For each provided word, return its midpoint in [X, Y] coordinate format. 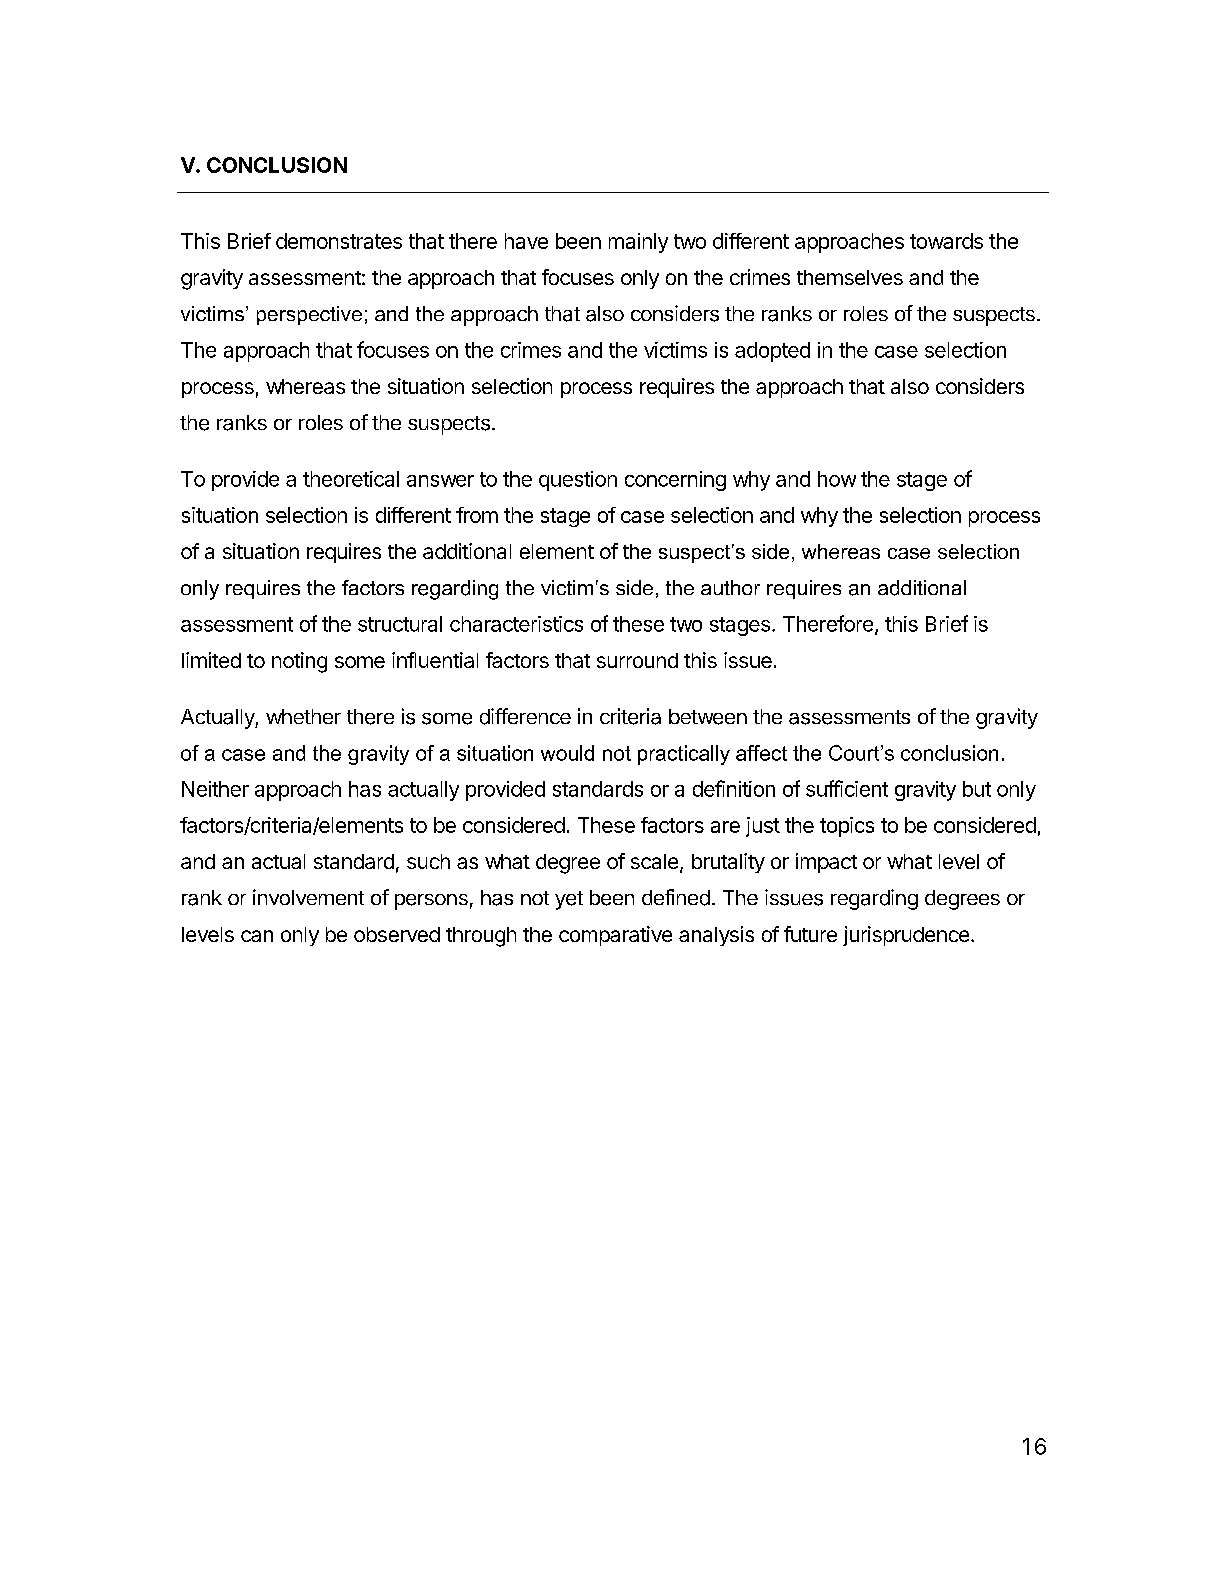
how [837, 479]
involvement [308, 897]
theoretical [351, 479]
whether [303, 716]
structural [400, 624]
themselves [850, 277]
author [730, 587]
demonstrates [339, 241]
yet [569, 900]
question [578, 481]
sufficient [847, 788]
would [567, 753]
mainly [638, 243]
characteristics [516, 624]
